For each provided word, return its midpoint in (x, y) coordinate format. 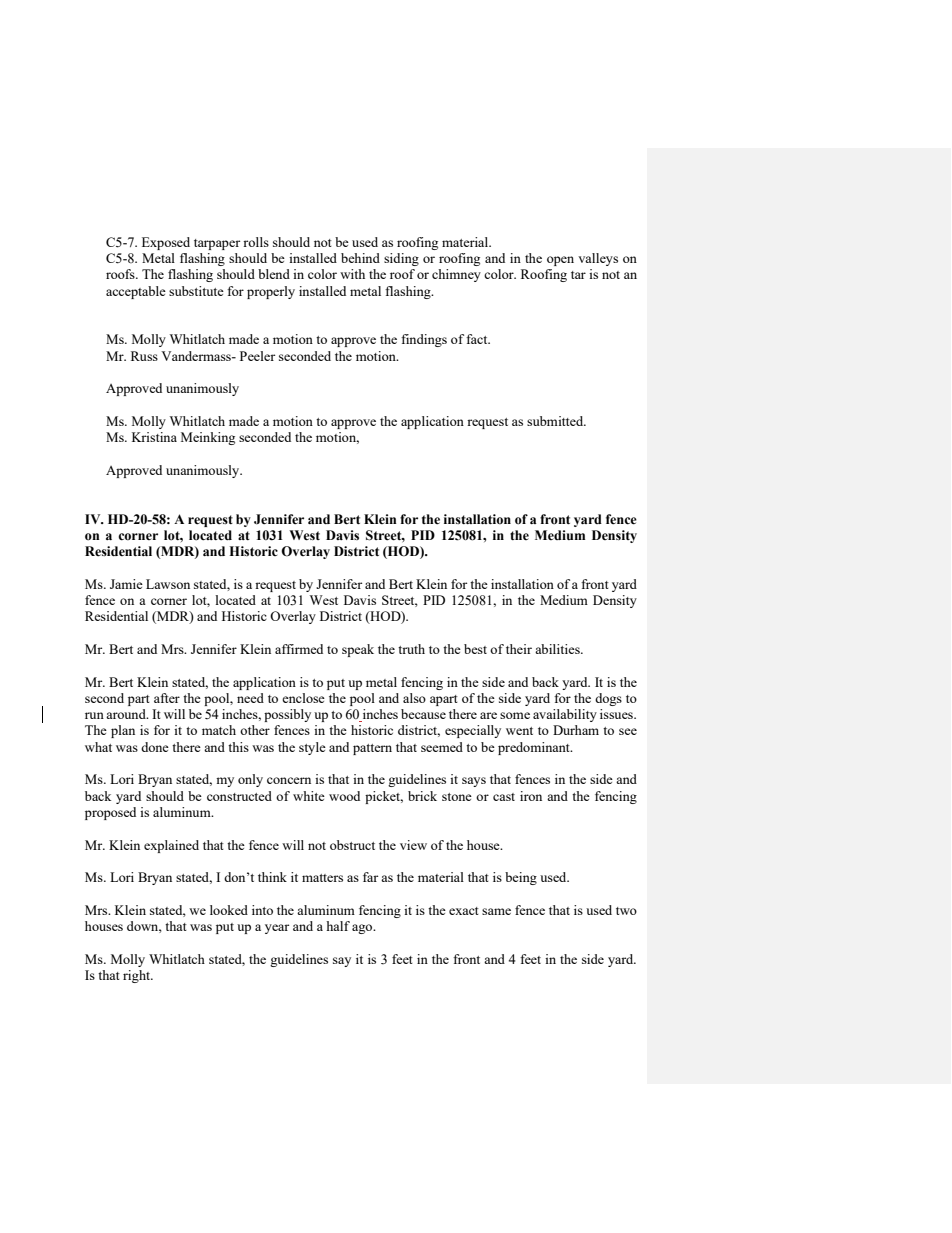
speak (358, 650)
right (138, 976)
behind (360, 258)
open (560, 261)
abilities (558, 649)
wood (344, 796)
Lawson (168, 584)
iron (531, 796)
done (155, 747)
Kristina (154, 437)
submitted (556, 421)
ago (363, 929)
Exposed (166, 243)
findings (424, 340)
